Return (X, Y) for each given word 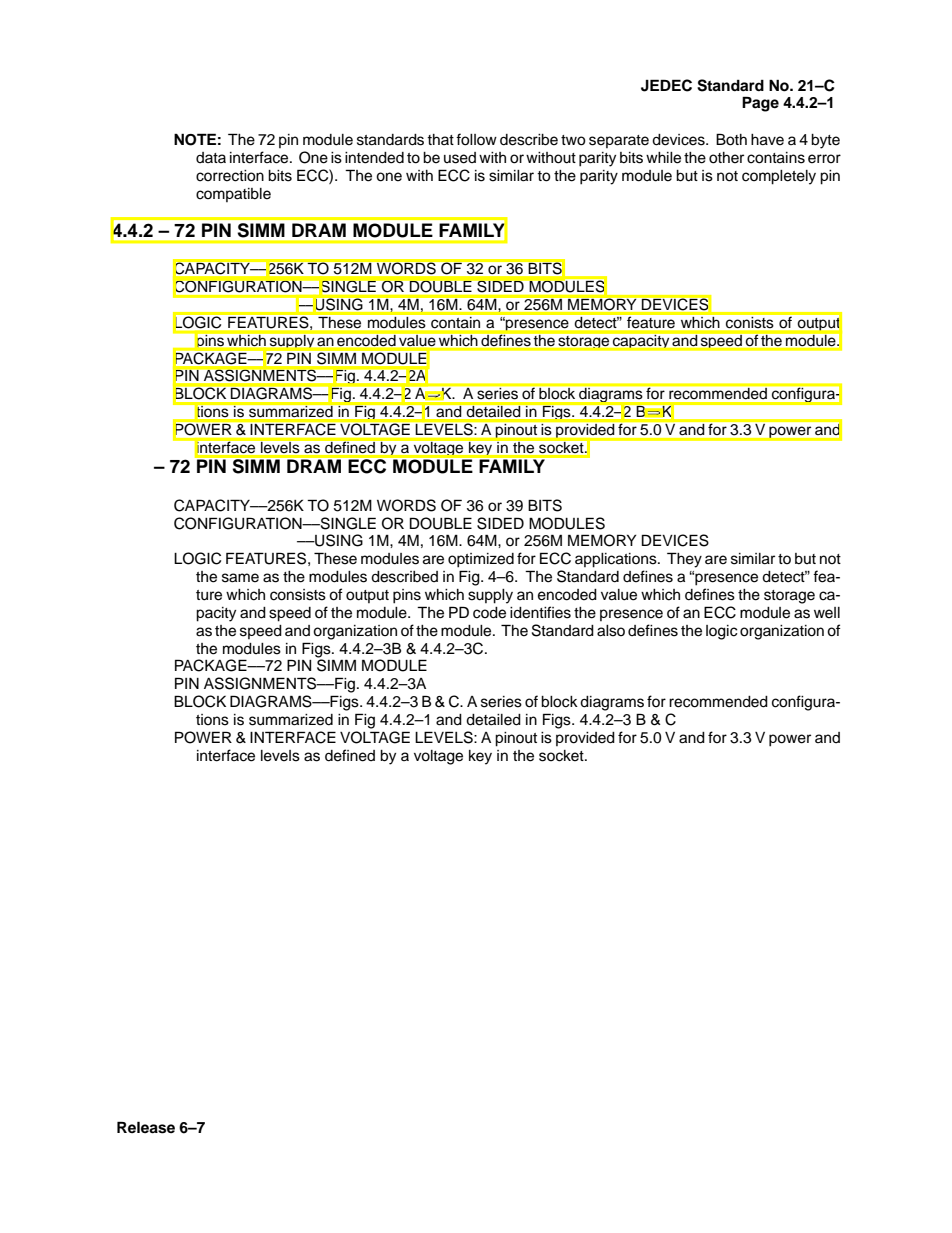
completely (779, 177)
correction (230, 176)
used (460, 158)
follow (476, 139)
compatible (233, 195)
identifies (540, 612)
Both (731, 139)
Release (146, 1127)
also (611, 631)
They (684, 560)
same (240, 578)
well (827, 613)
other (726, 158)
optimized (481, 560)
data (211, 157)
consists (298, 595)
